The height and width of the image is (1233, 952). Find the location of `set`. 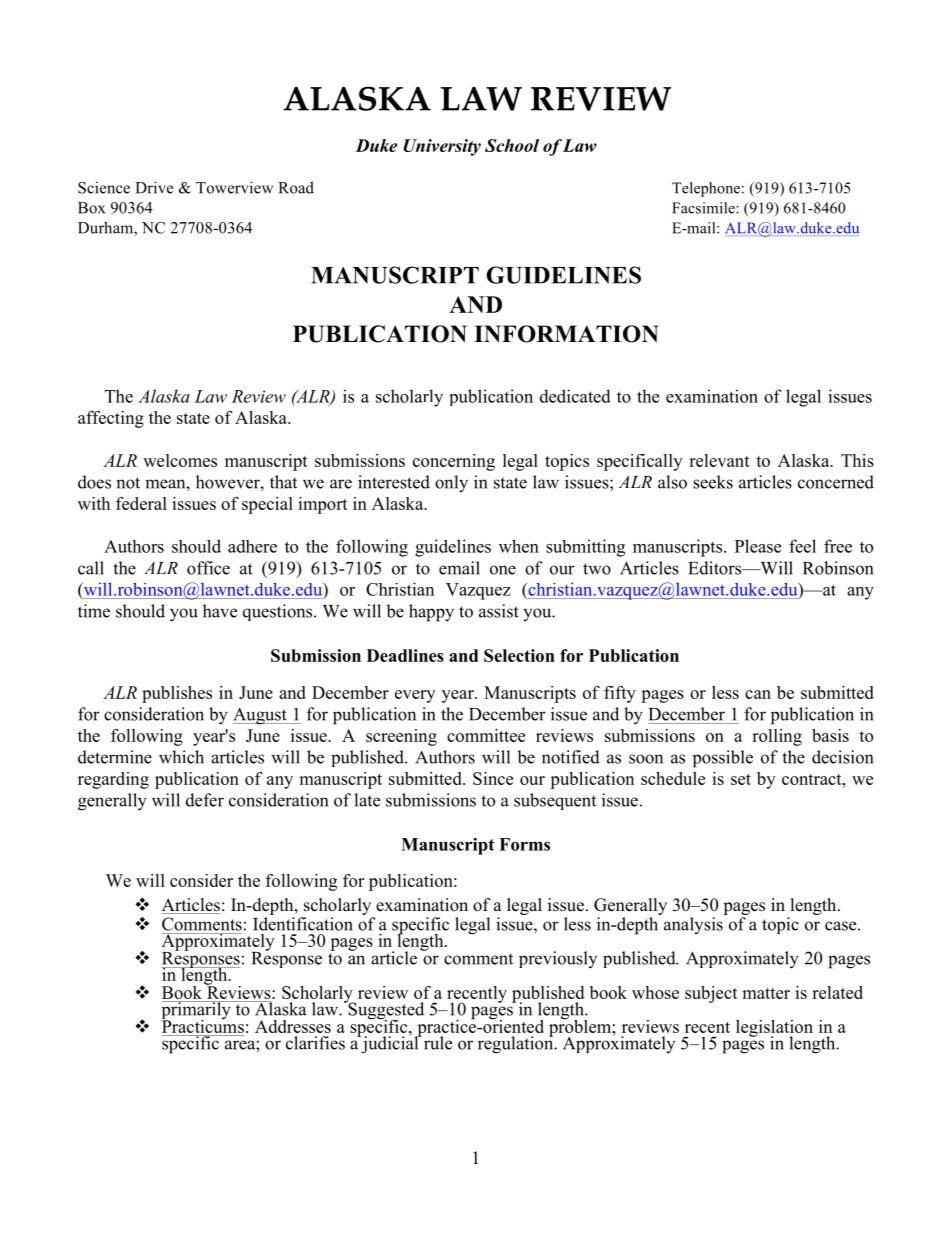

set is located at coordinates (741, 779).
